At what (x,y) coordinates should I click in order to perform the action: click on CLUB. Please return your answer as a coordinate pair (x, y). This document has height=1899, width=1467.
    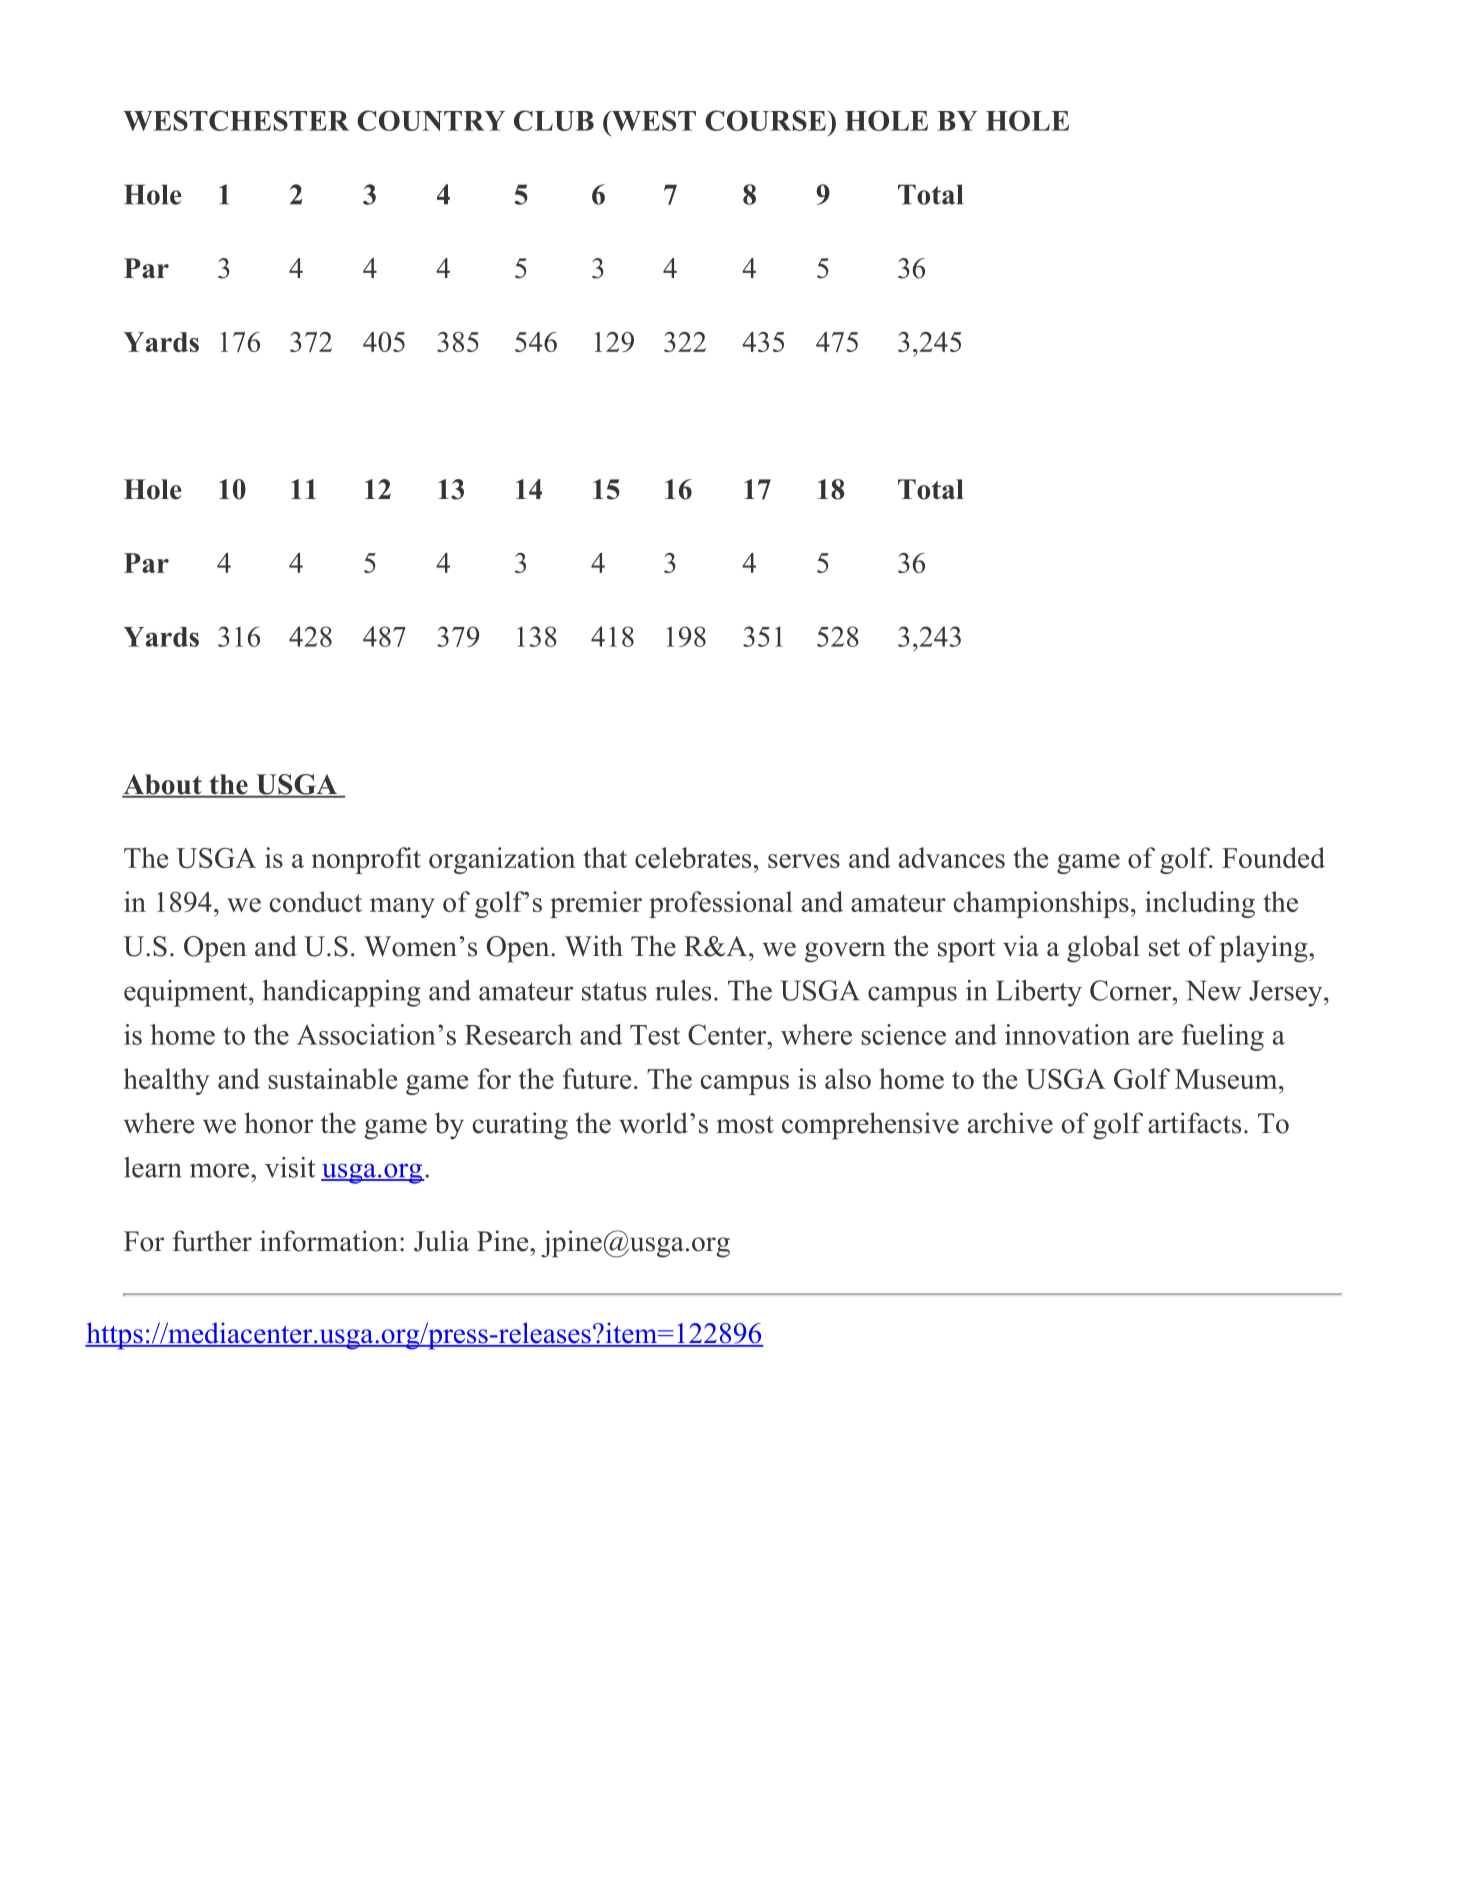
    Looking at the image, I should click on (554, 120).
